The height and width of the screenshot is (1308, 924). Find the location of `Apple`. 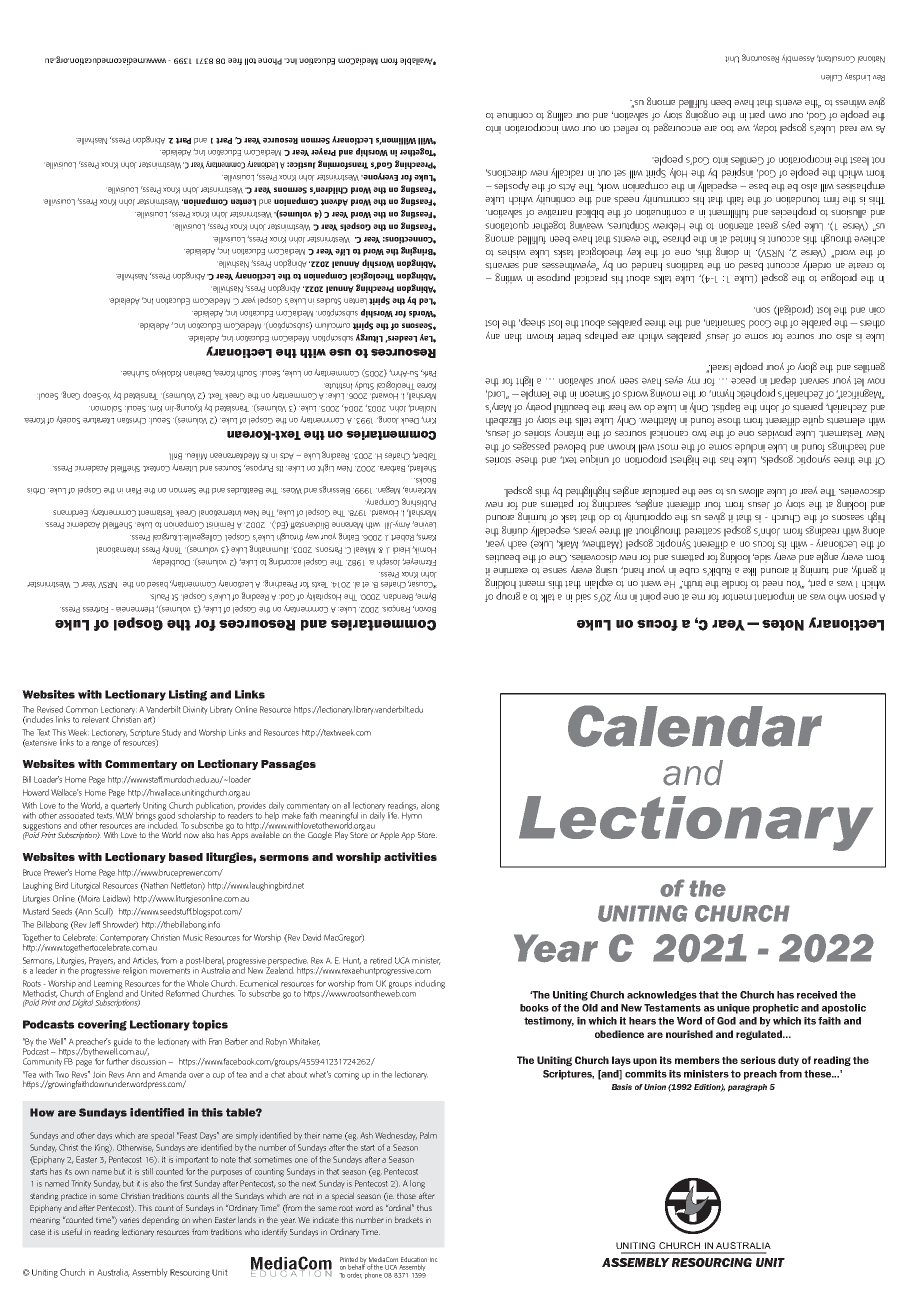

Apple is located at coordinates (389, 835).
